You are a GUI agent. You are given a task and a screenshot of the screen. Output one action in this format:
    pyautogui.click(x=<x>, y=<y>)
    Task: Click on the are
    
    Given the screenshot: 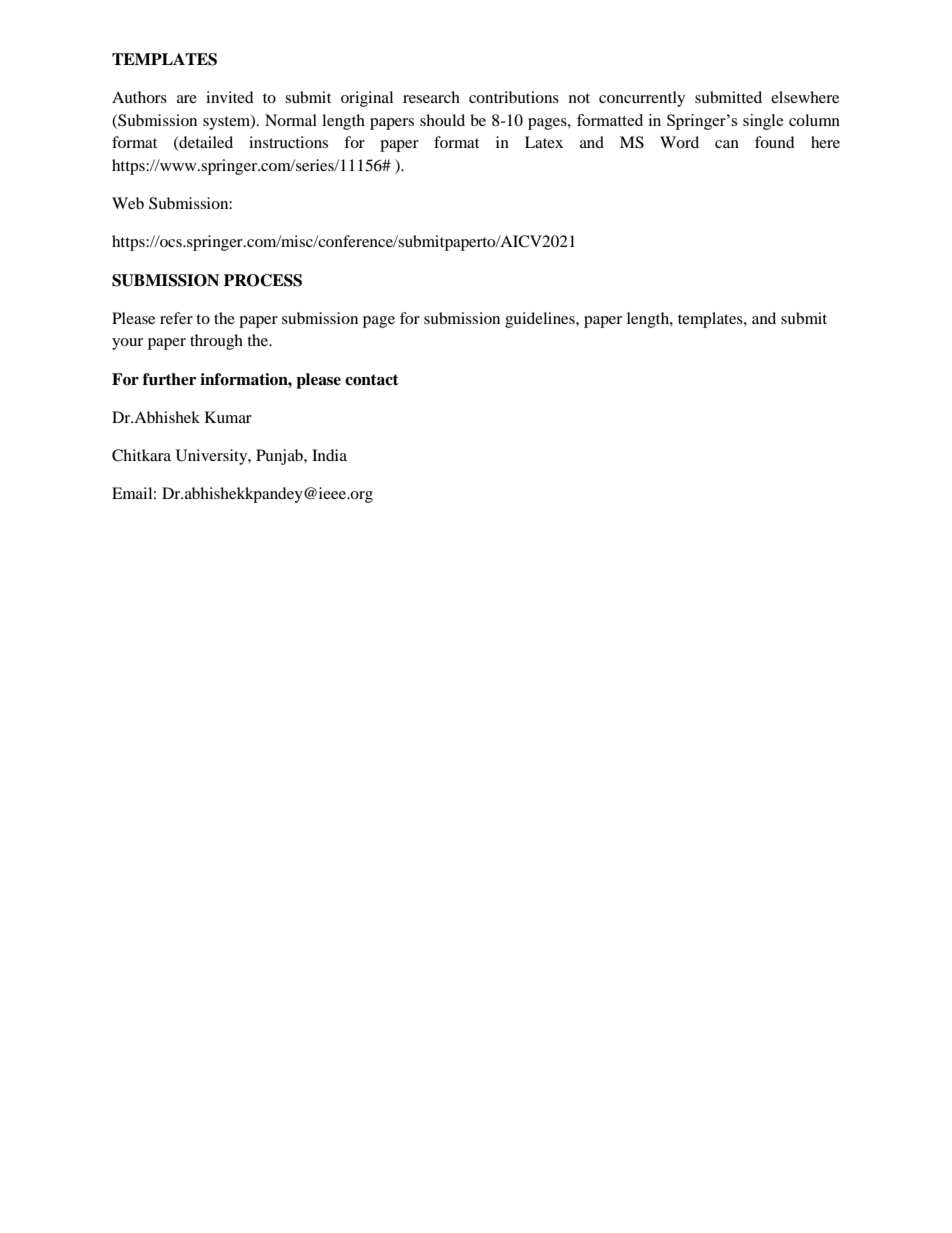 What is the action you would take?
    pyautogui.click(x=187, y=99)
